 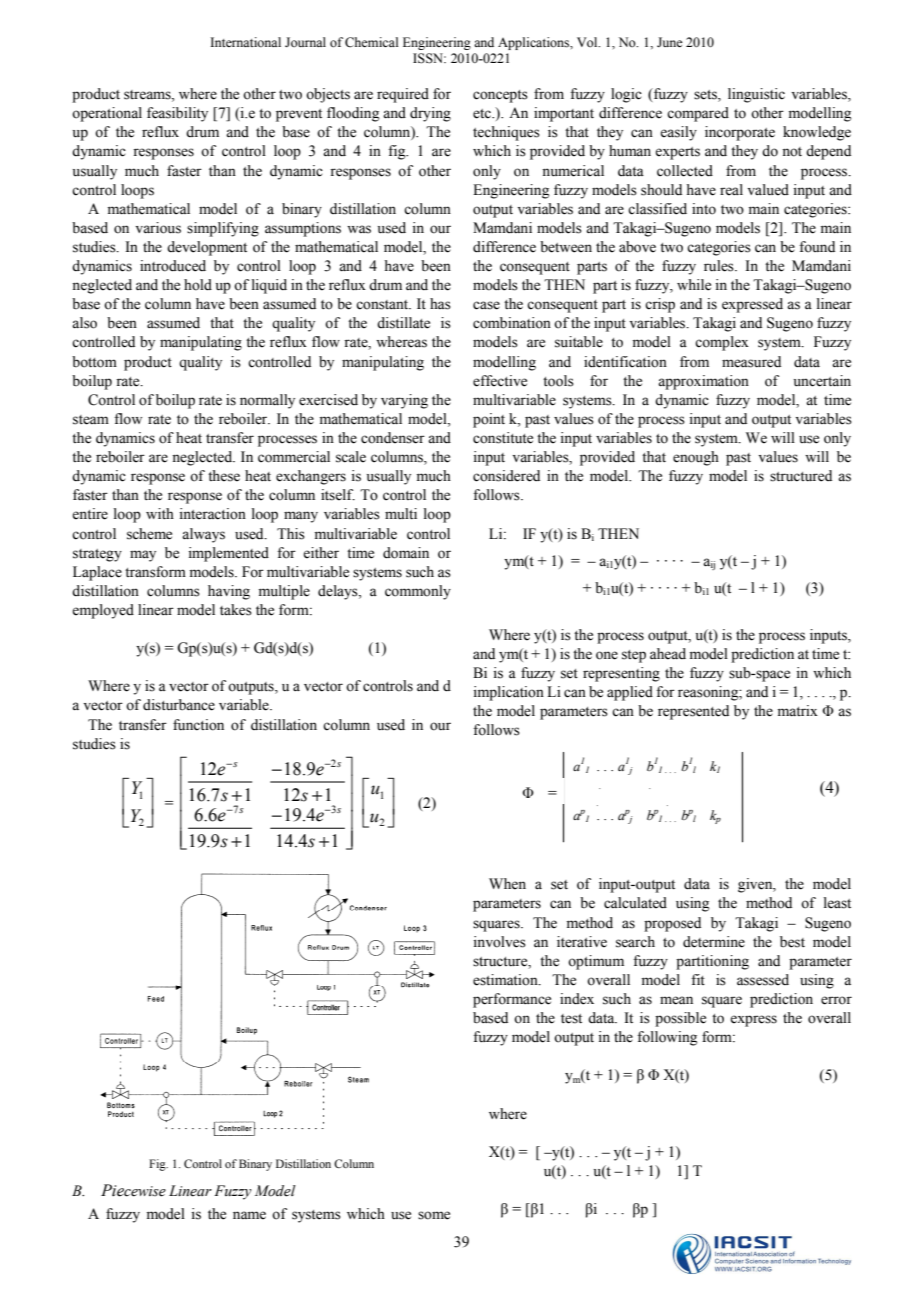 What do you see at coordinates (696, 458) in the page?
I see `enough` at bounding box center [696, 458].
